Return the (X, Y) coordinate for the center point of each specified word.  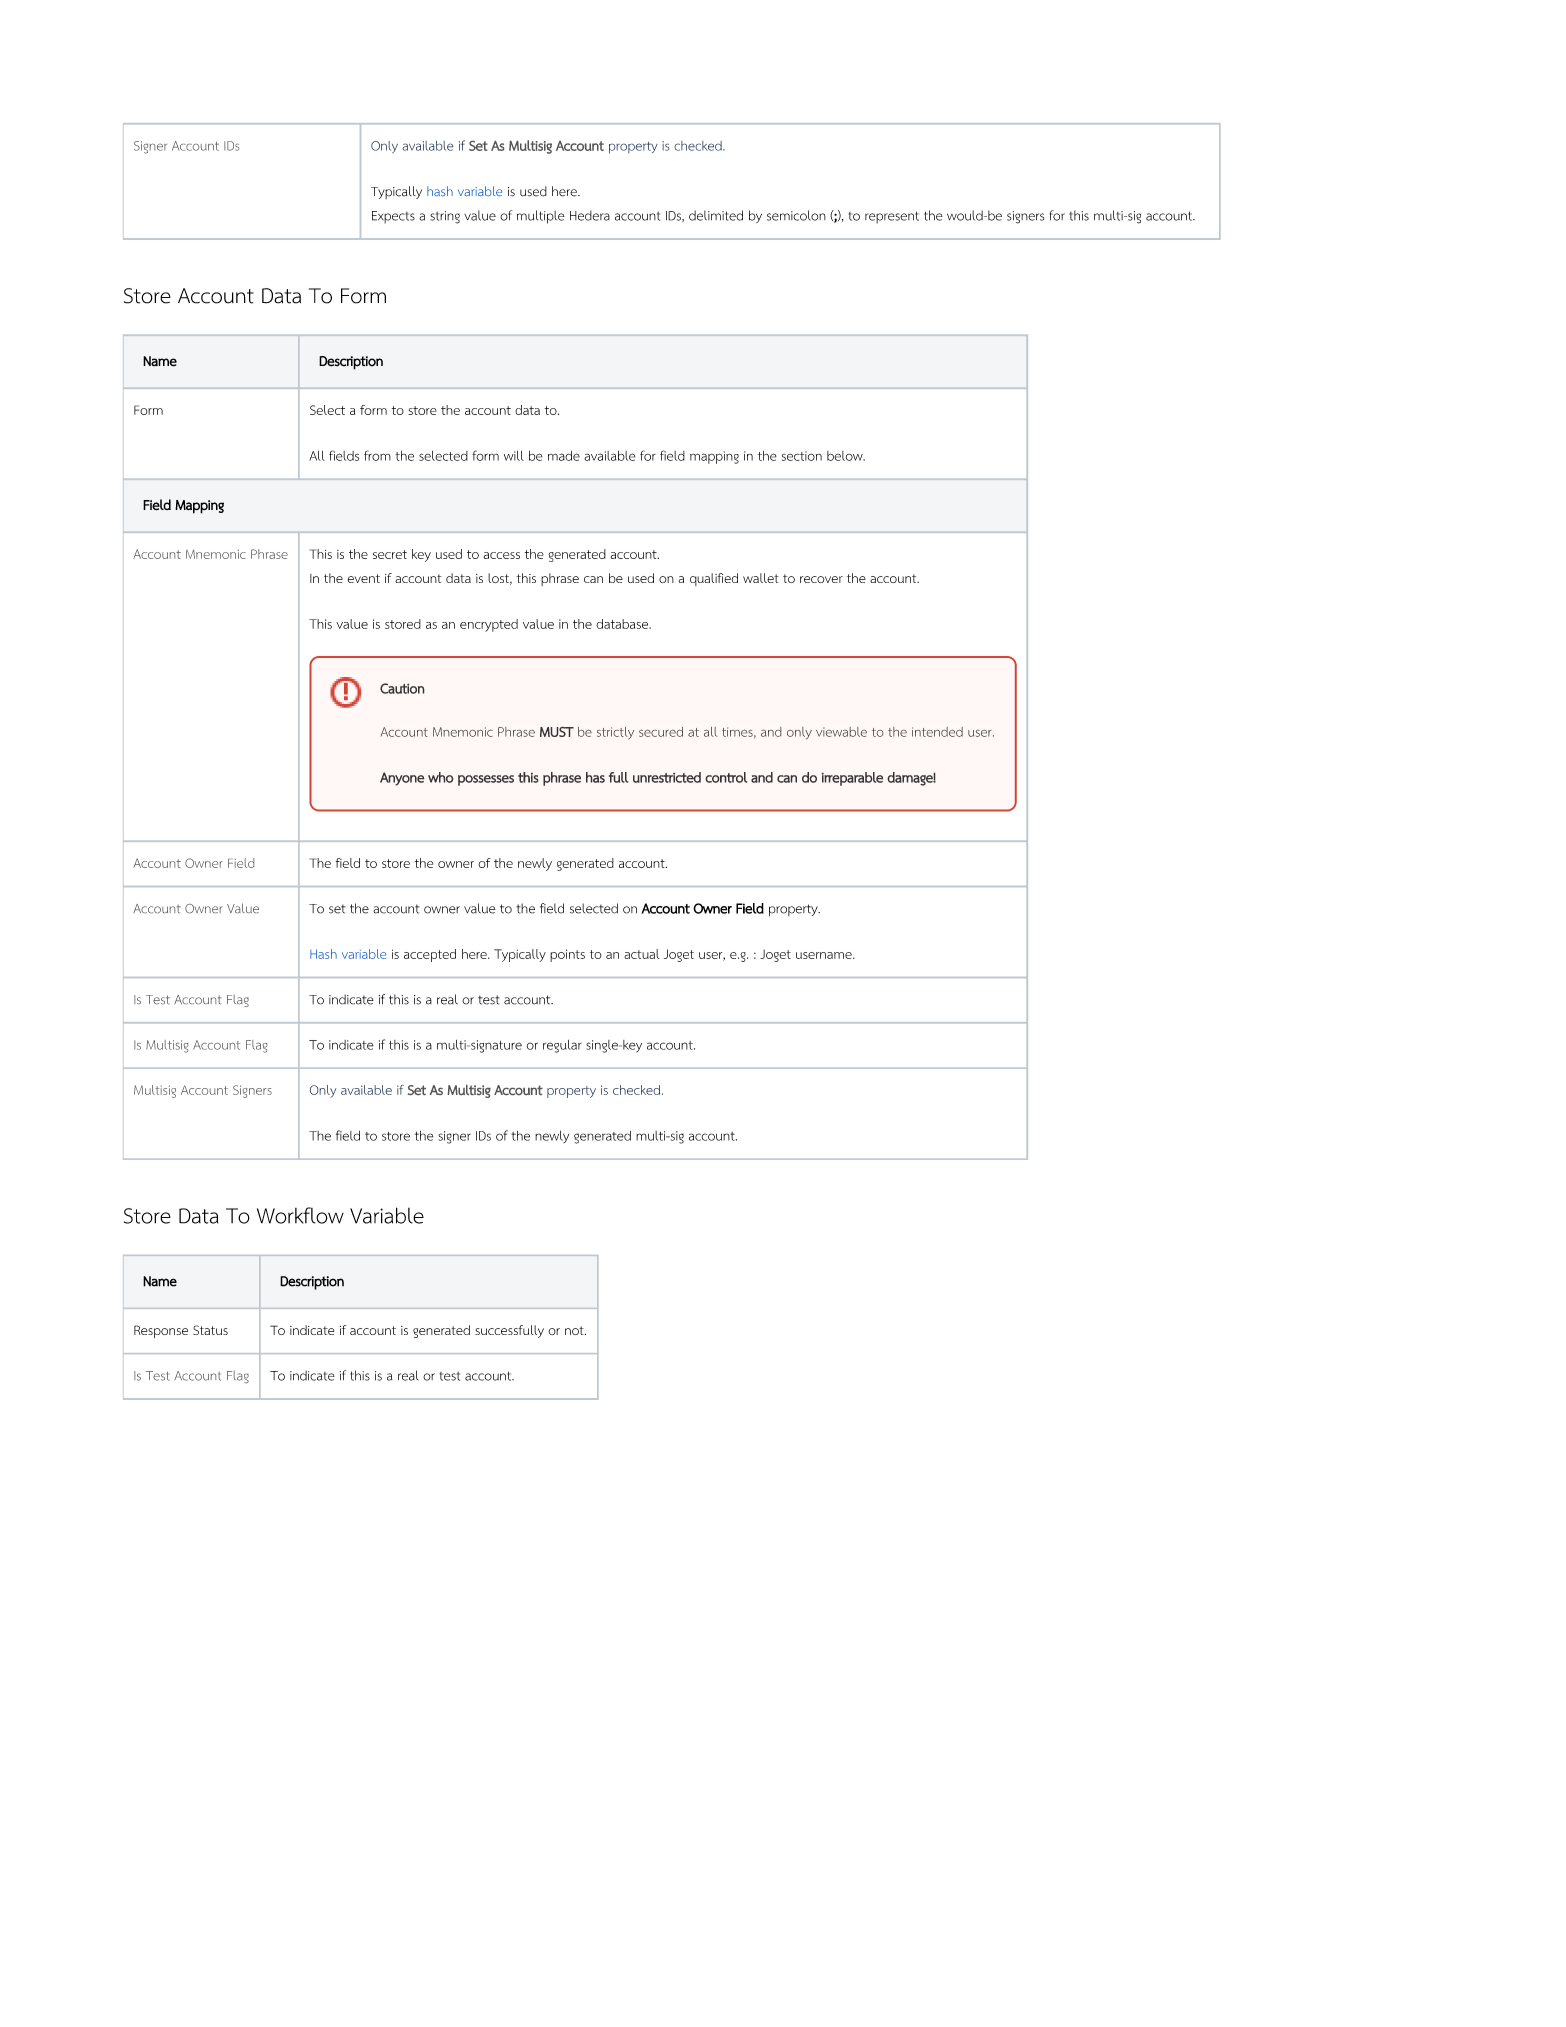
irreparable (852, 779)
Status (210, 1330)
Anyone (402, 779)
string (445, 217)
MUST (557, 731)
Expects (393, 217)
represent (892, 217)
